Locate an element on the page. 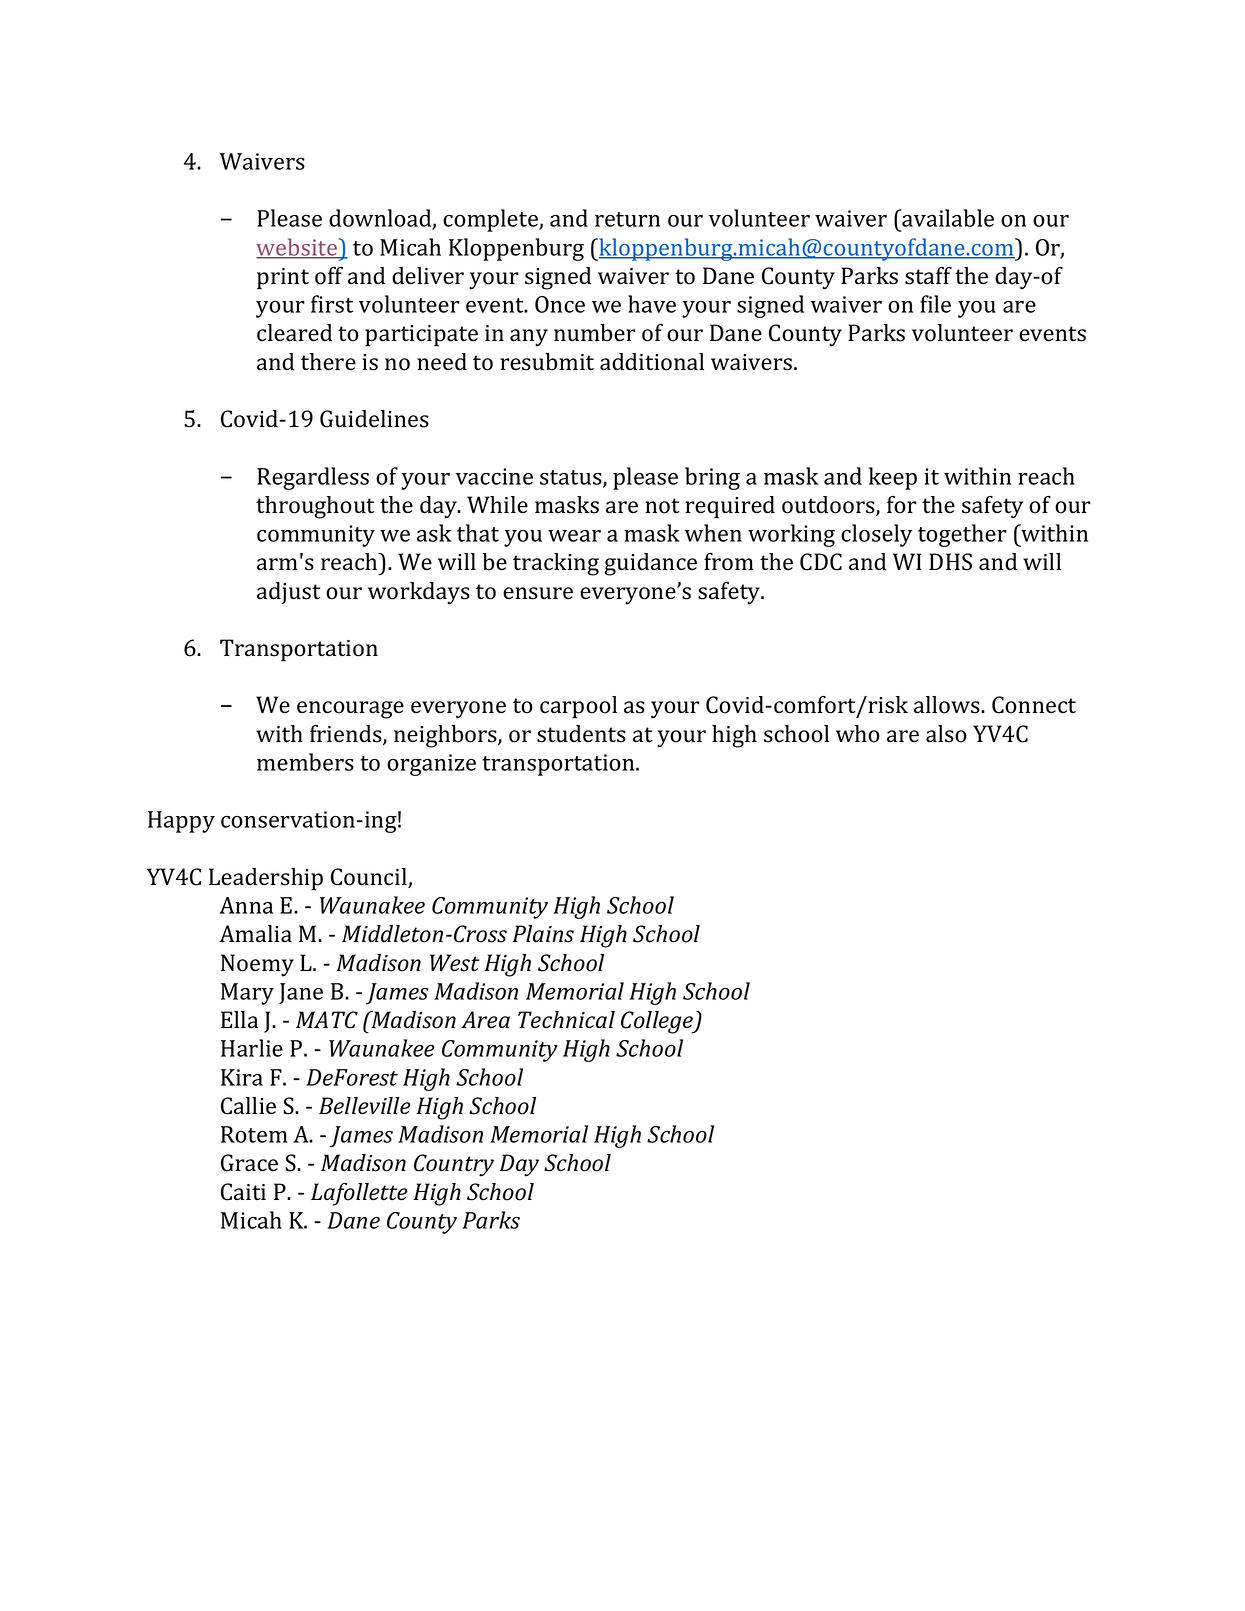  Plains is located at coordinates (543, 934).
